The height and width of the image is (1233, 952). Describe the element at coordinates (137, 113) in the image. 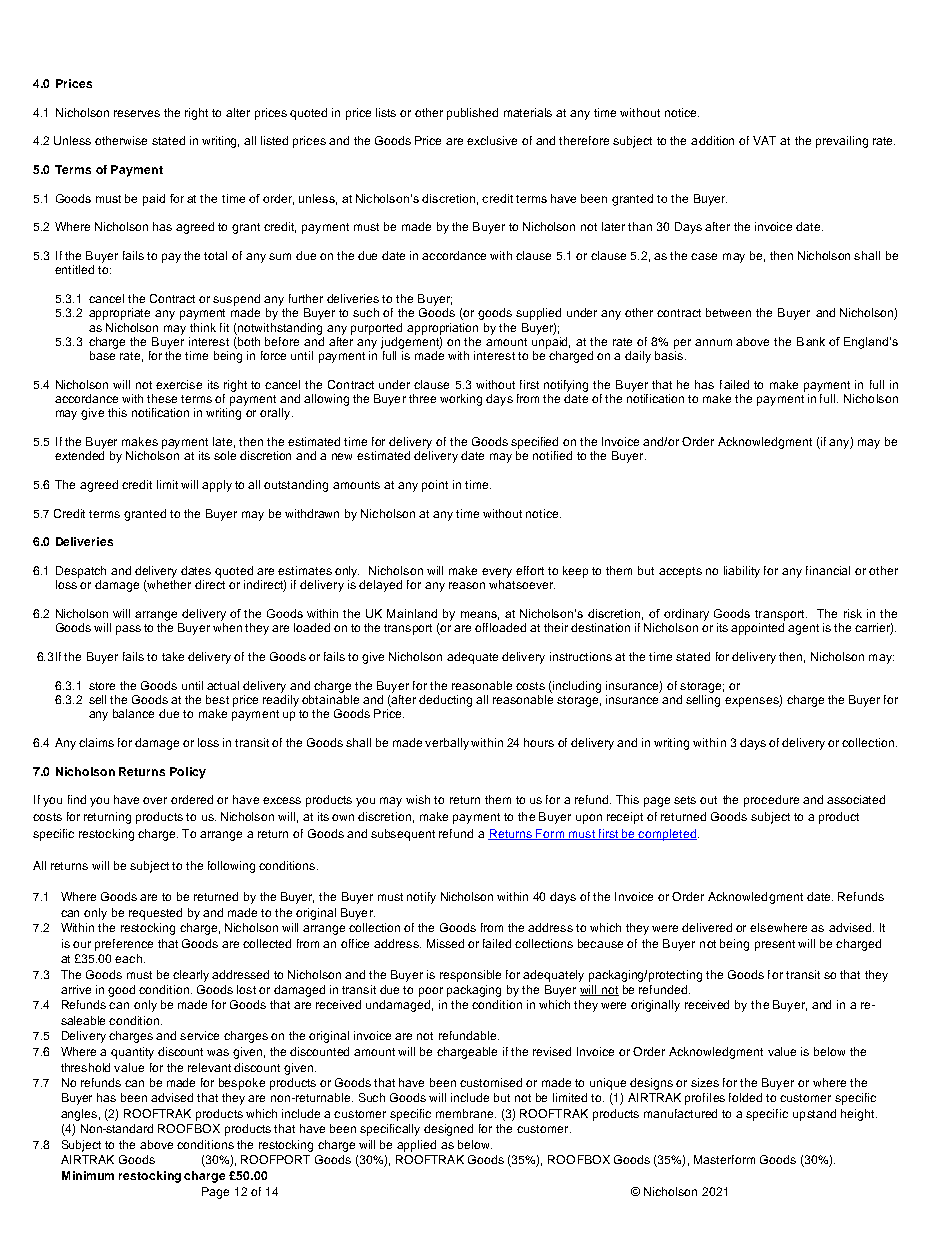

I see `reserves` at that location.
